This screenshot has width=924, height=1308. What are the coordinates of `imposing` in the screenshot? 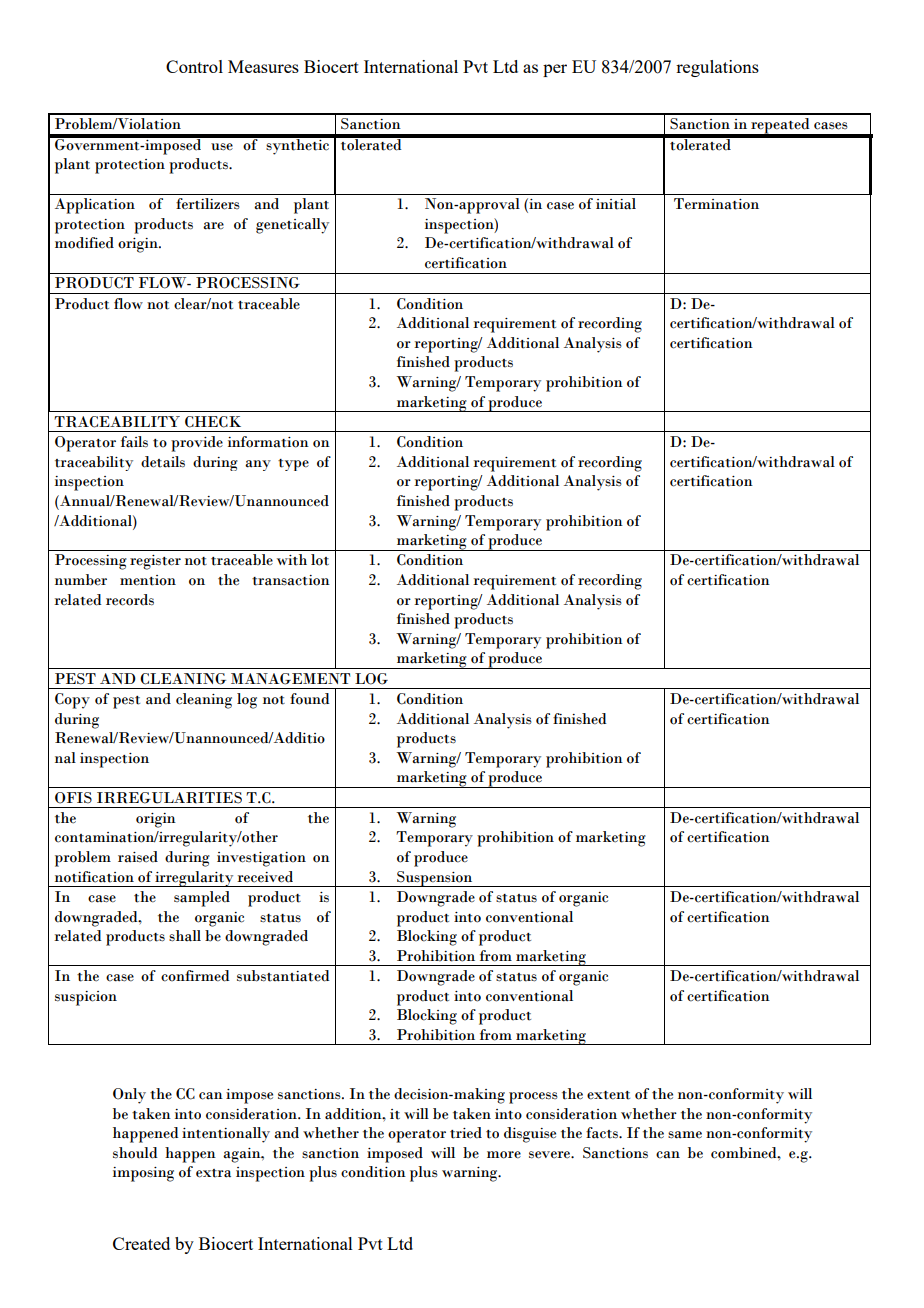 It's located at (143, 1174).
